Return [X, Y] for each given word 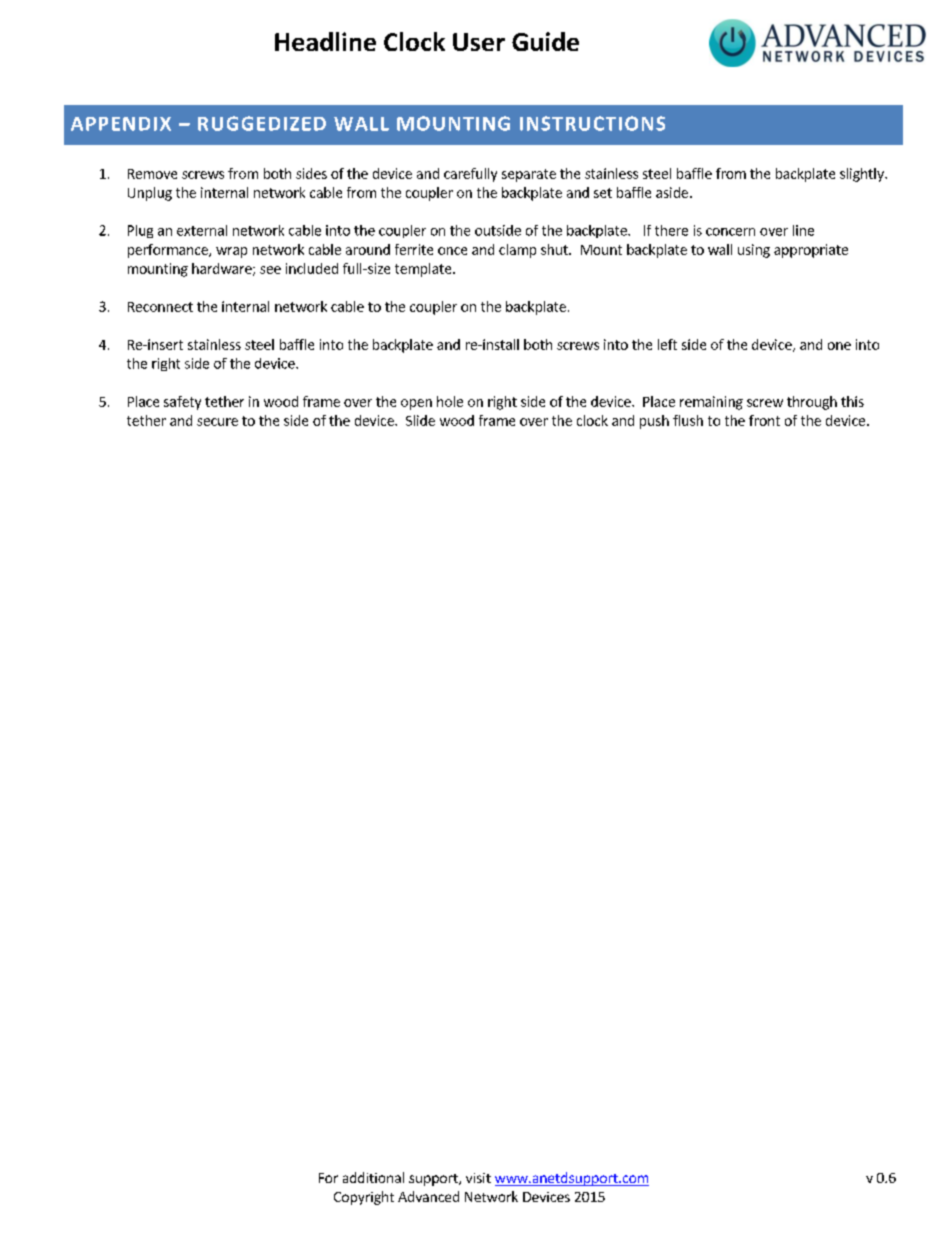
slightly [863, 175]
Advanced [428, 1196]
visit [478, 1178]
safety [182, 403]
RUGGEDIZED [262, 123]
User [479, 42]
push [654, 422]
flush [688, 420]
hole [450, 401]
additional [373, 1177]
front [764, 420]
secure [217, 422]
